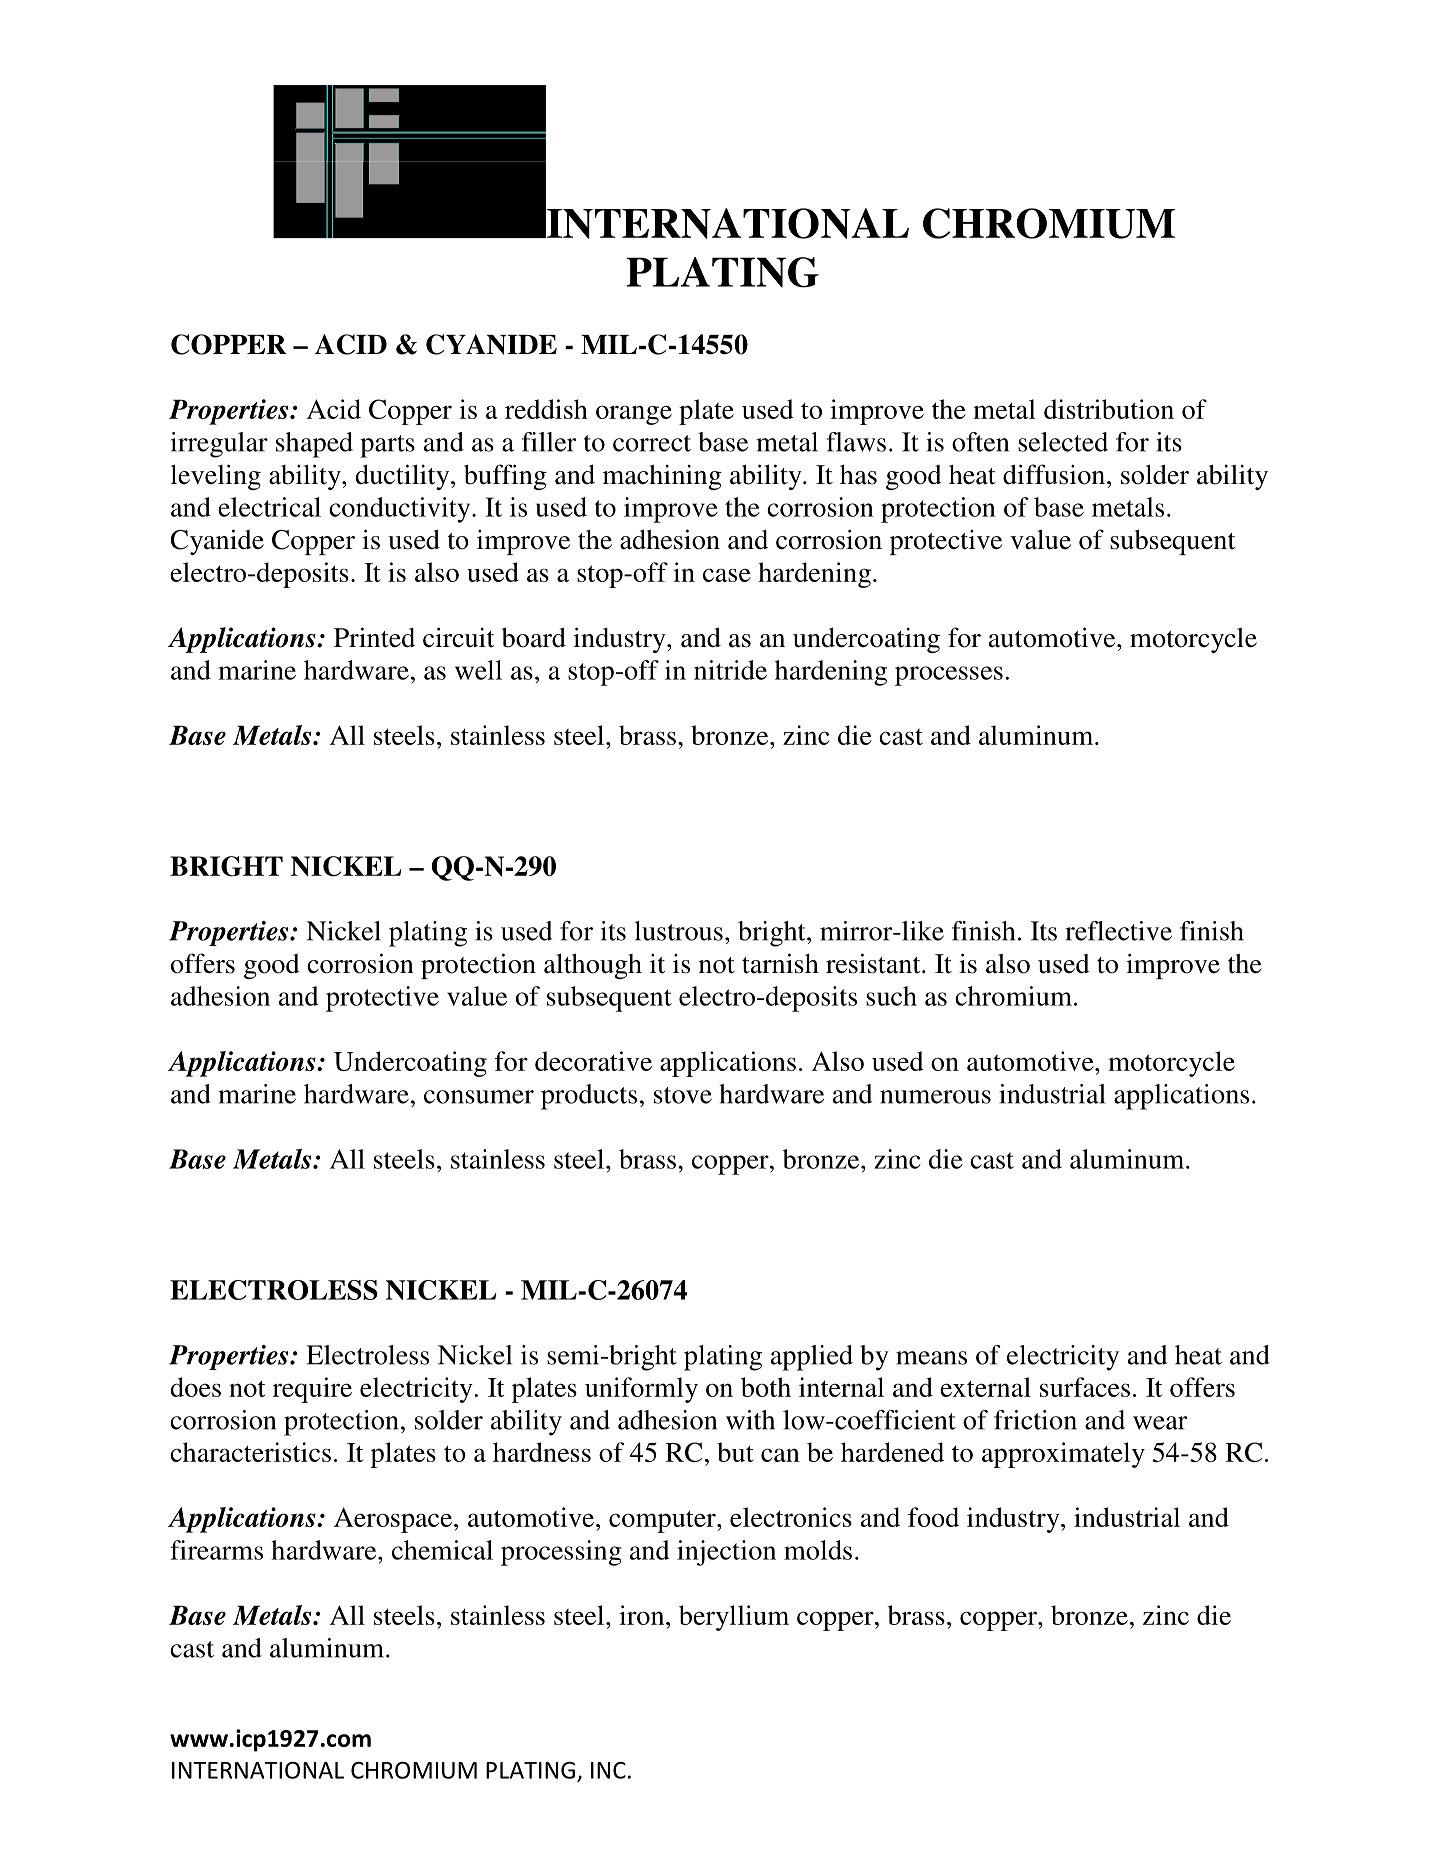 Image resolution: width=1446 pixels, height=1871 pixels. I want to click on selected, so click(1063, 442).
